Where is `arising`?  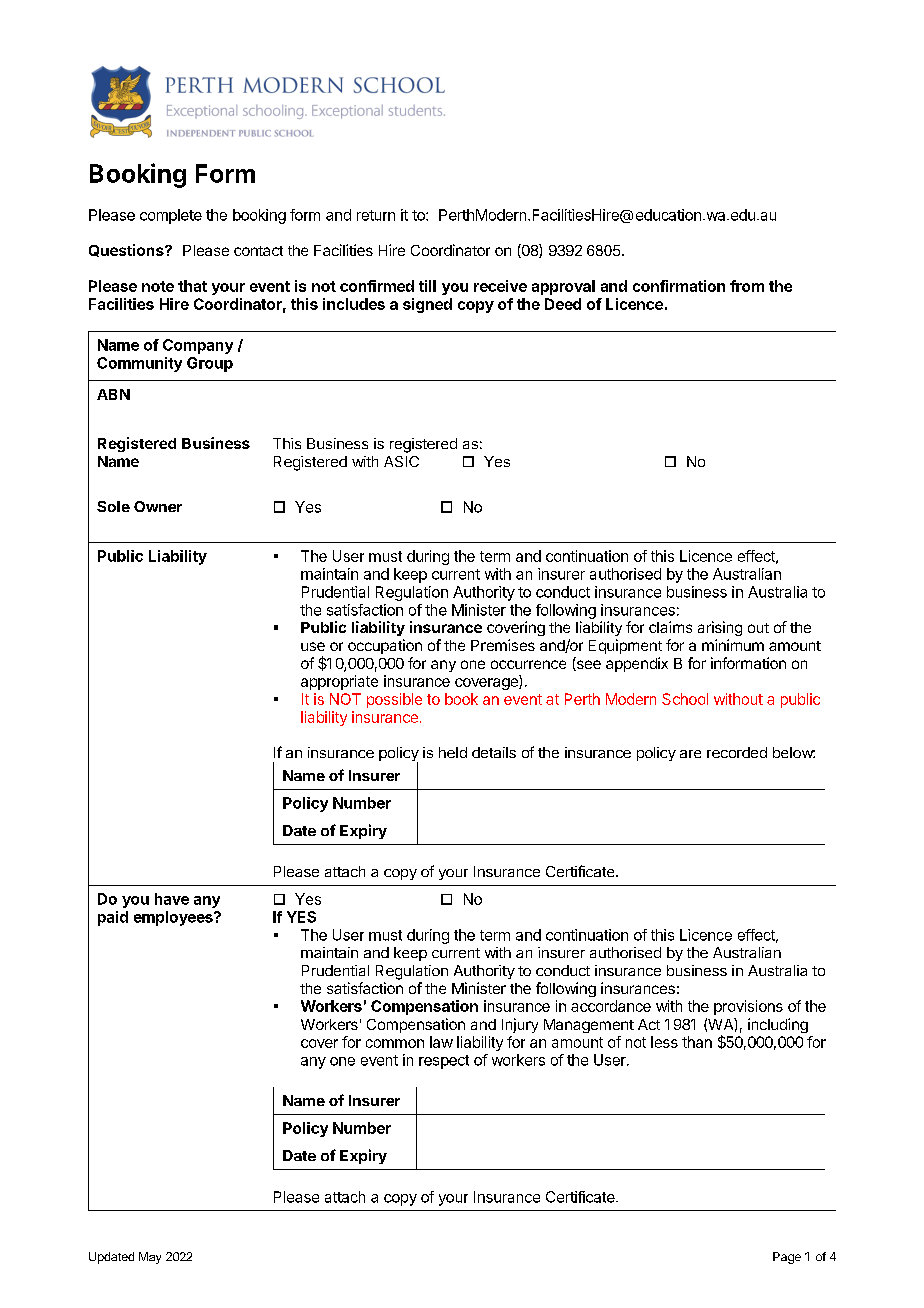 arising is located at coordinates (720, 628).
